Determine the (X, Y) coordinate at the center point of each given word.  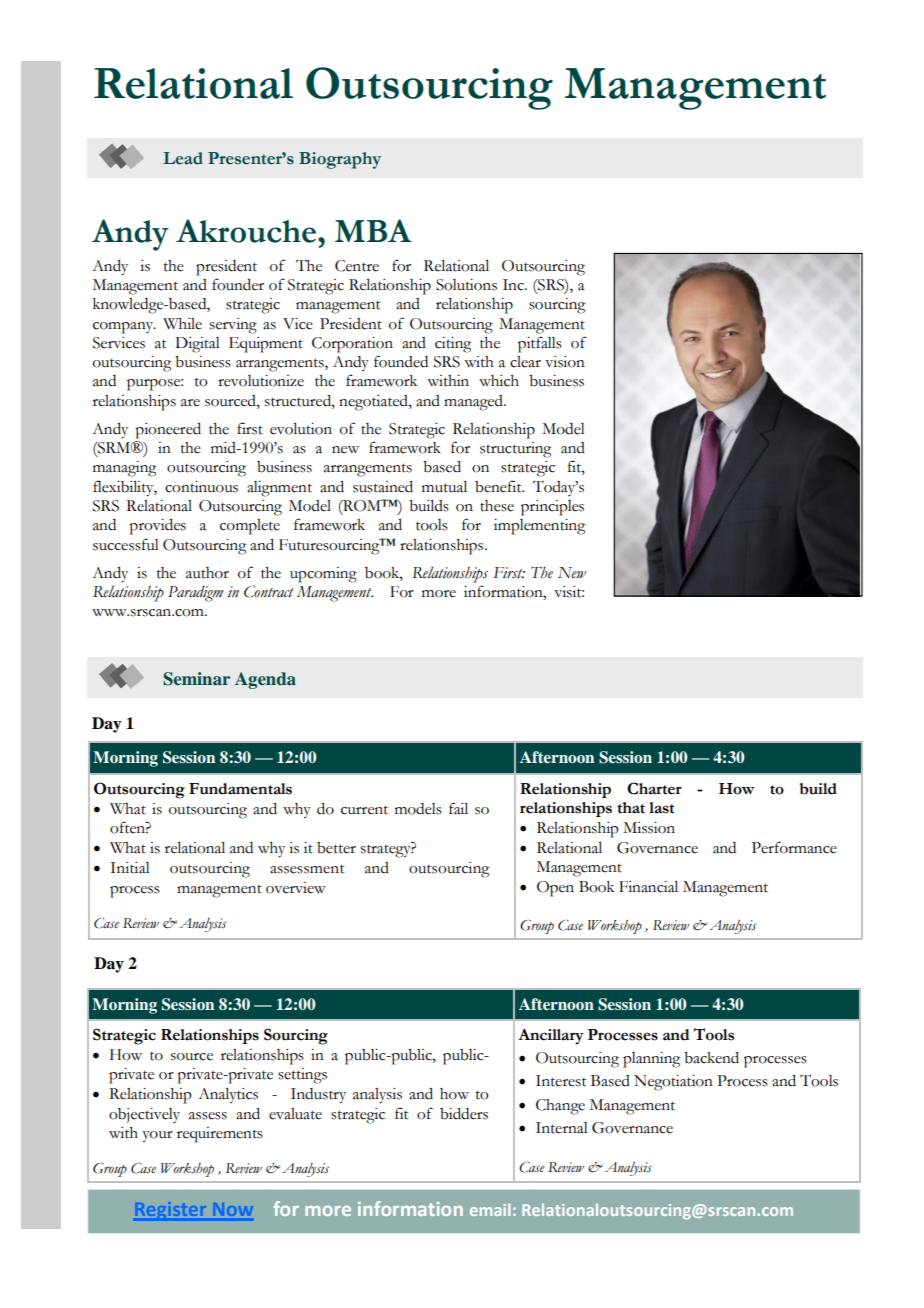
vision (565, 362)
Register (171, 1210)
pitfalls (540, 344)
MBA (373, 230)
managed (474, 403)
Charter (654, 788)
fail (458, 808)
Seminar (196, 679)
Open (555, 889)
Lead (183, 158)
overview (296, 888)
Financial (648, 887)
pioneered (168, 431)
